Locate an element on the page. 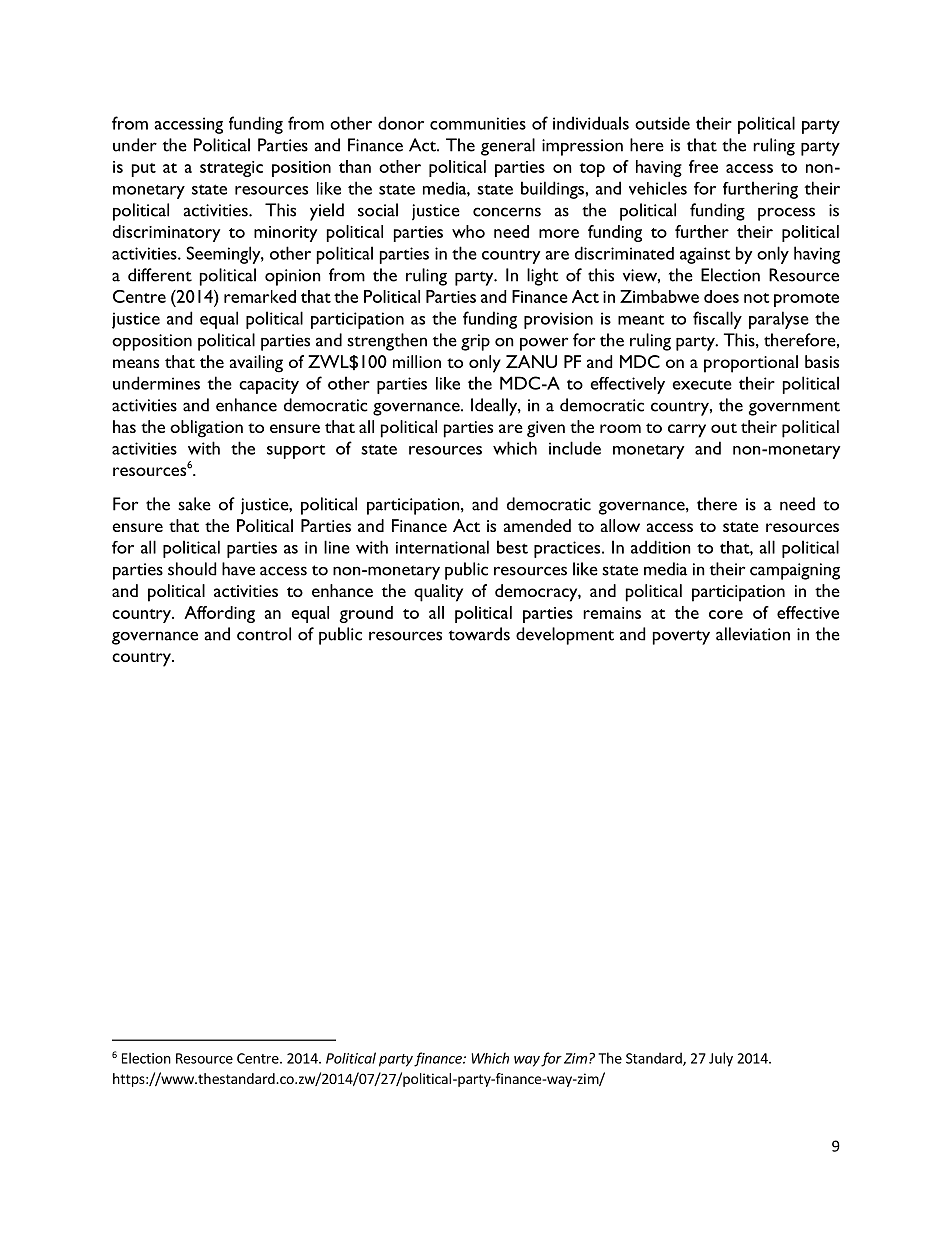 The width and height of the page is (952, 1233). given is located at coordinates (546, 429).
